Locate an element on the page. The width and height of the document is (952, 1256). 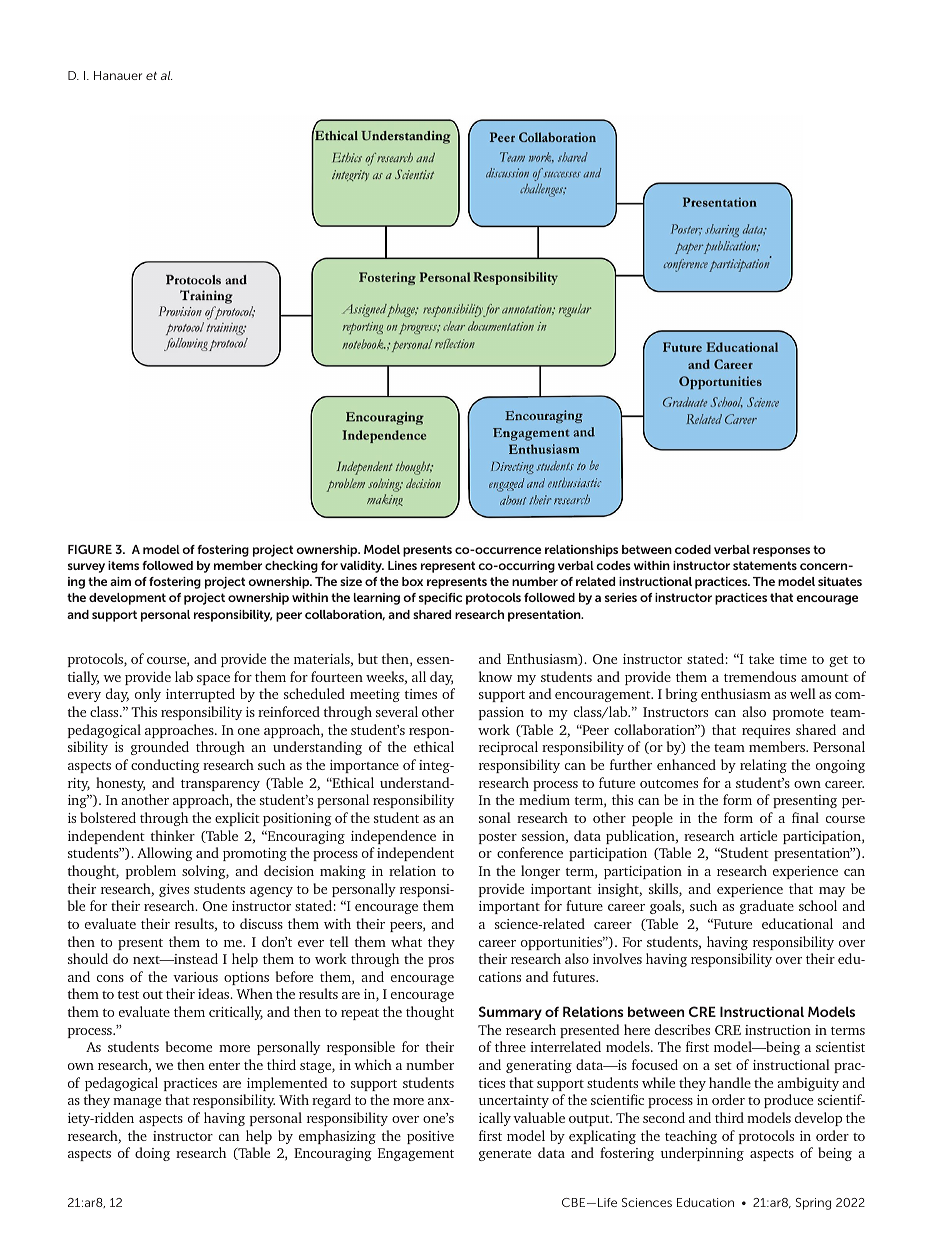
know is located at coordinates (495, 676).
